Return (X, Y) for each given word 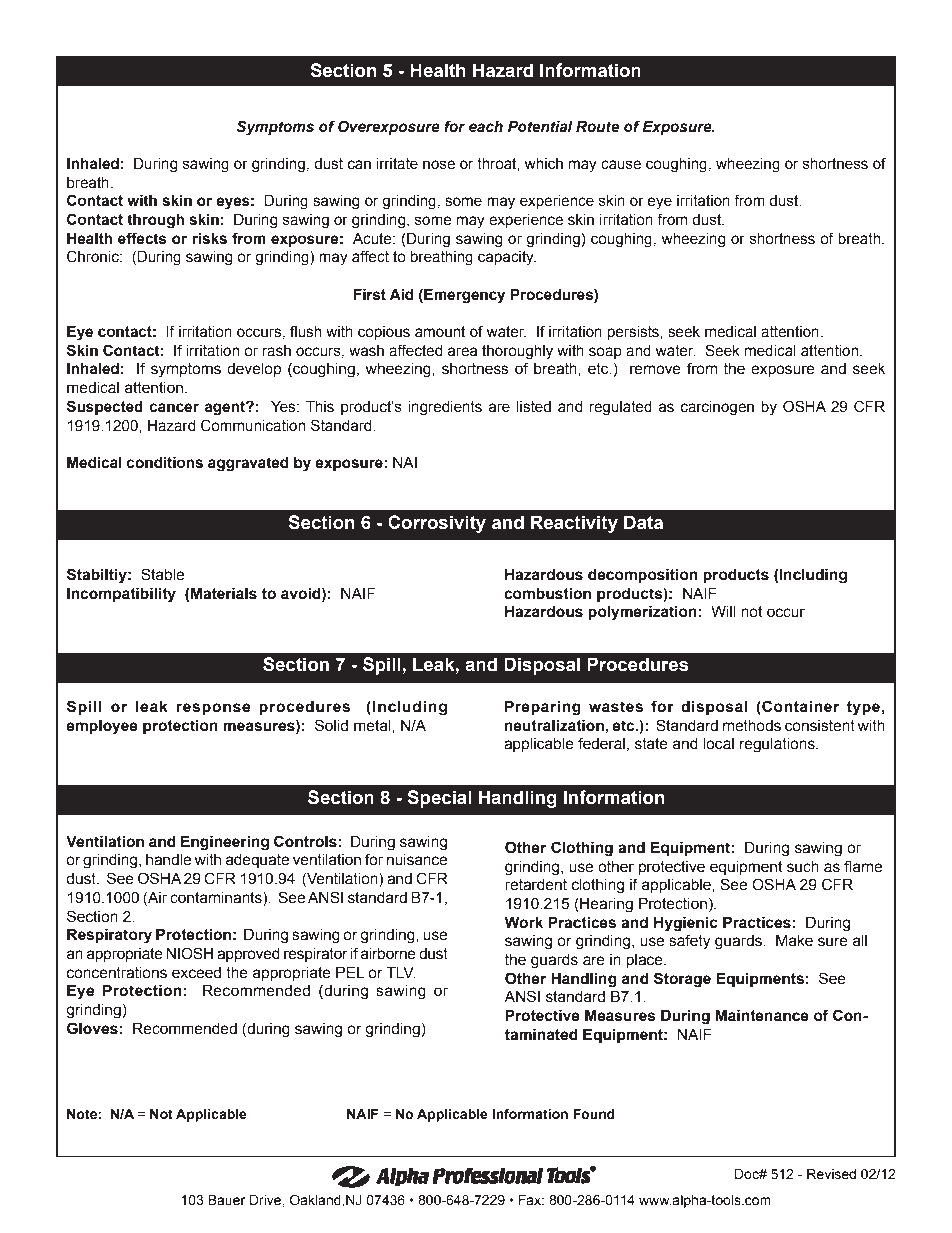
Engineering (225, 843)
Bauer (226, 1200)
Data (643, 522)
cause (621, 165)
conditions (165, 462)
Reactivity (574, 524)
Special (439, 799)
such (803, 867)
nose (439, 165)
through (155, 221)
